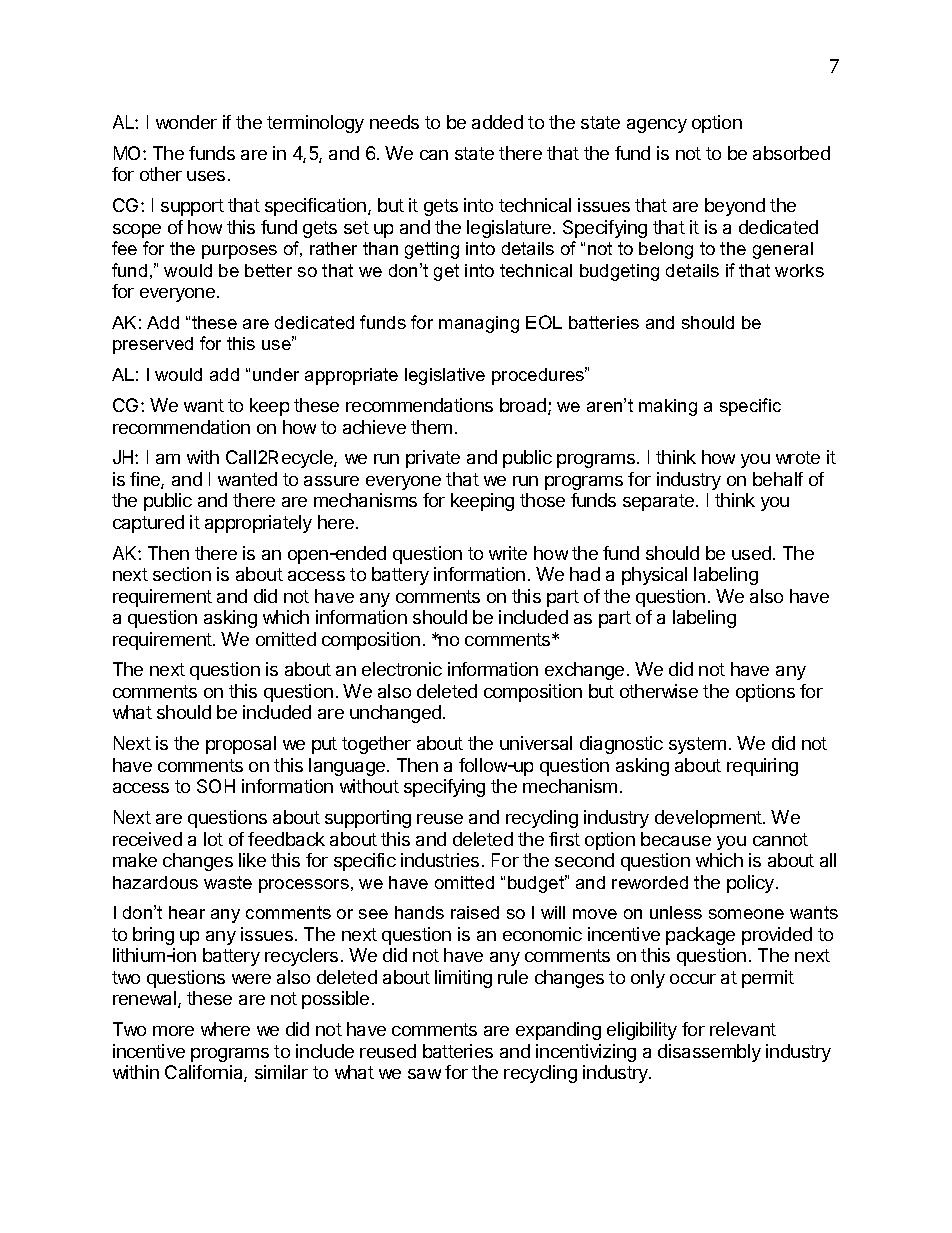 Image resolution: width=952 pixels, height=1233 pixels. I want to click on added, so click(497, 122).
